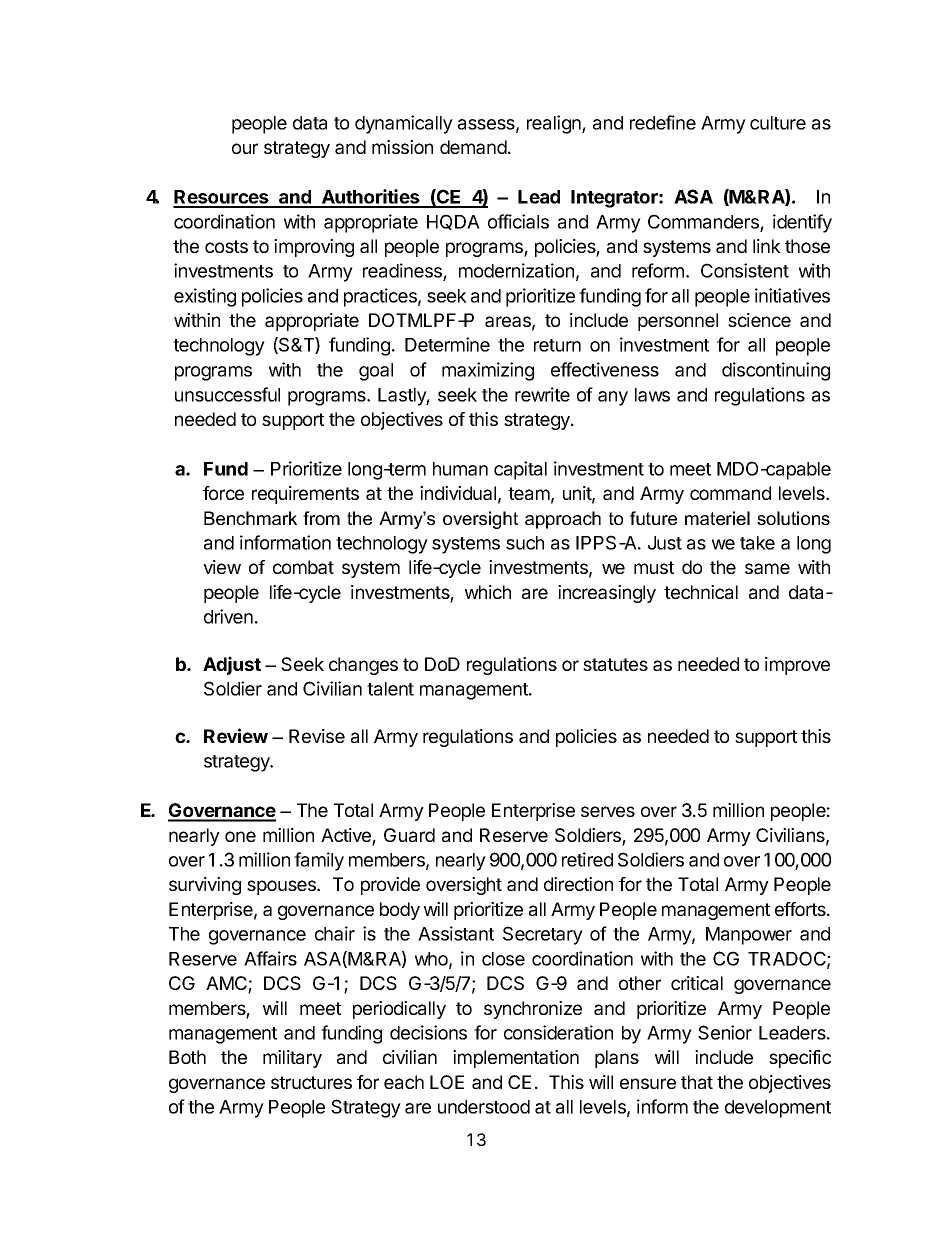 This screenshot has height=1233, width=952. Describe the element at coordinates (222, 198) in the screenshot. I see `Resources` at that location.
